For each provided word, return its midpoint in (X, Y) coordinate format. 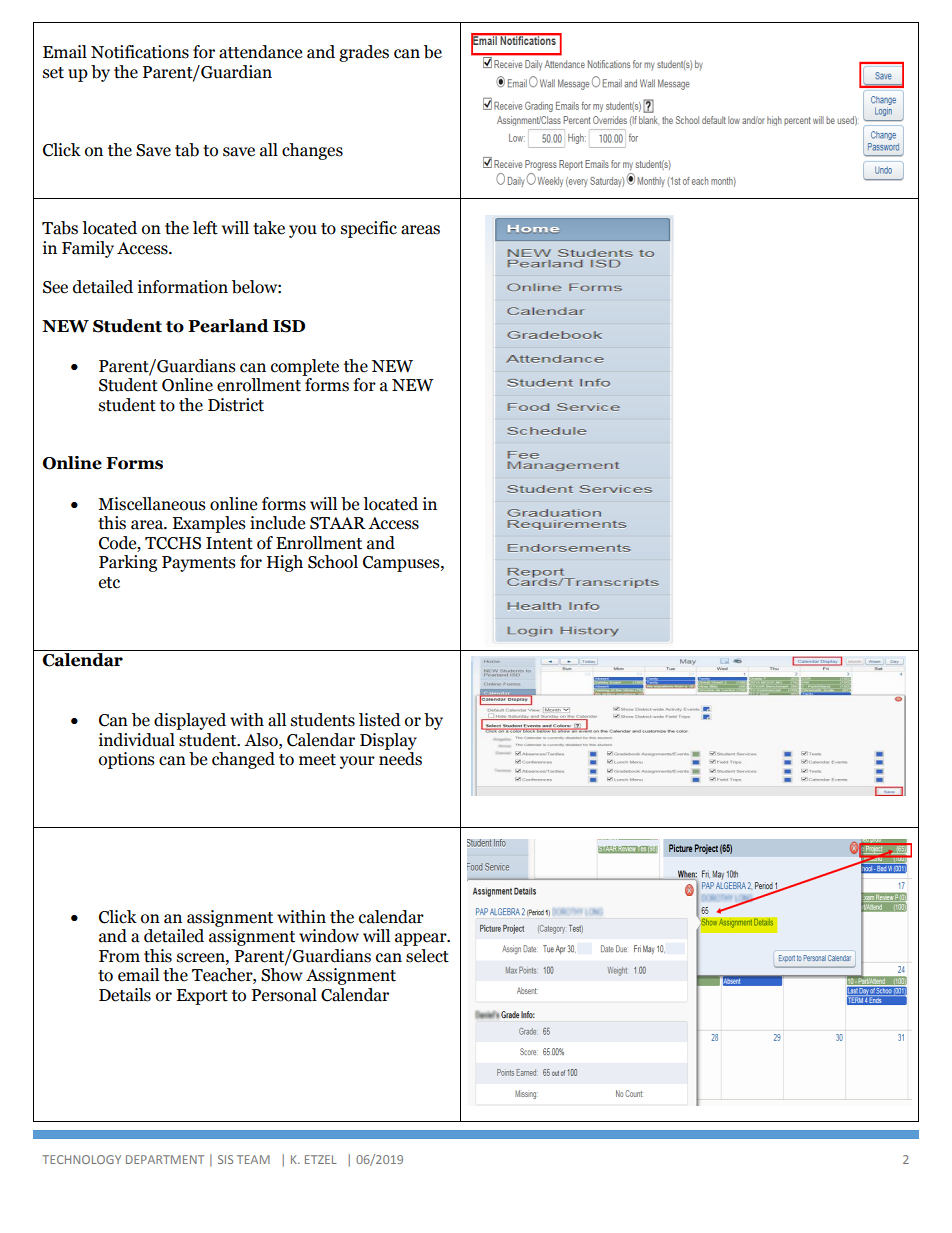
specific (369, 229)
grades (364, 53)
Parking (128, 563)
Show (282, 975)
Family (88, 249)
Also (262, 740)
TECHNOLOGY (81, 1159)
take (269, 228)
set (53, 73)
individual (137, 740)
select (427, 956)
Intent (229, 543)
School (333, 562)
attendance (260, 52)
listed (380, 720)
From (119, 956)
